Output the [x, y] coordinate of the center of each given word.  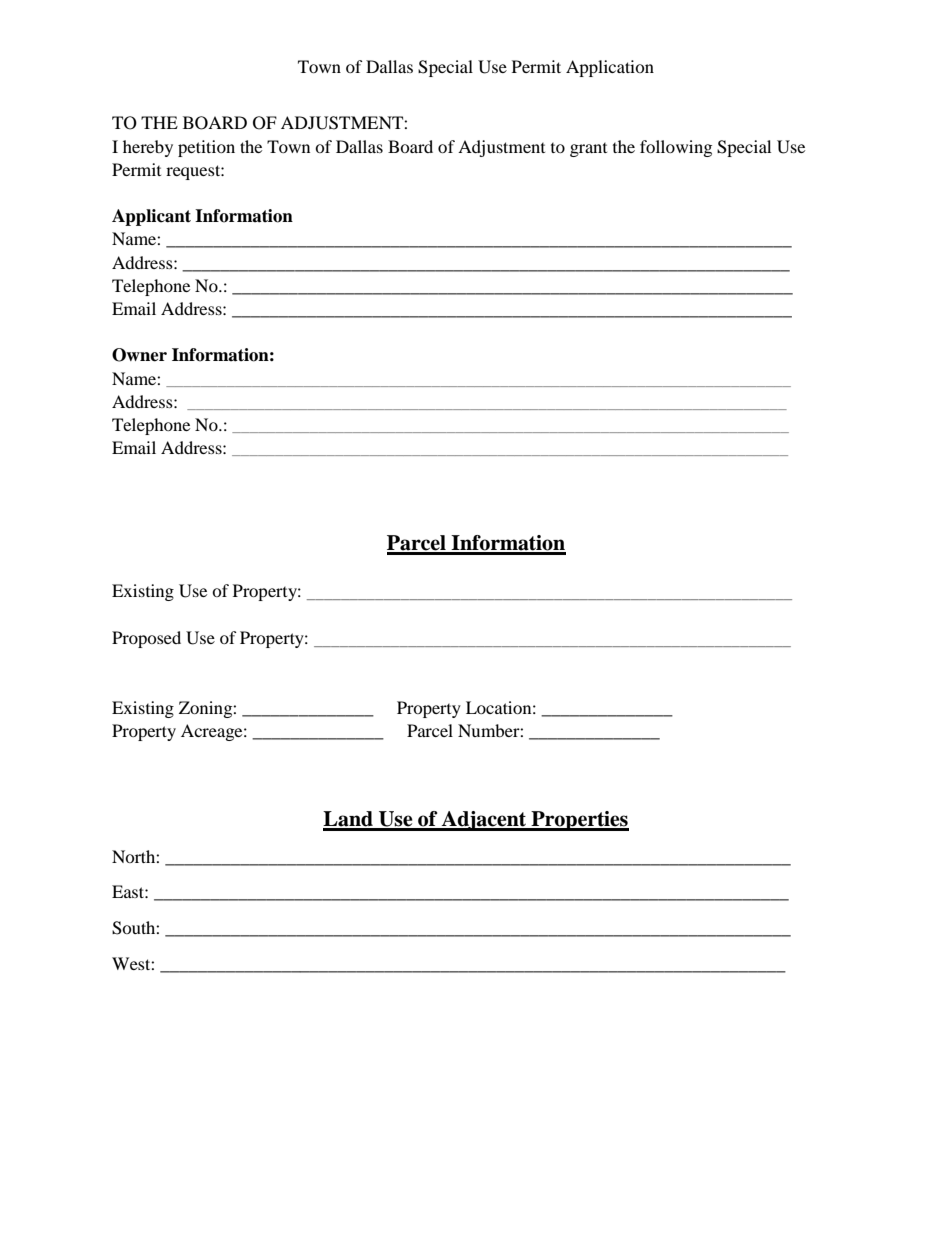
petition [206, 148]
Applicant [151, 217]
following [676, 148]
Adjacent [484, 821]
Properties [579, 821]
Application [610, 68]
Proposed [146, 639]
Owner [139, 355]
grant [588, 150]
